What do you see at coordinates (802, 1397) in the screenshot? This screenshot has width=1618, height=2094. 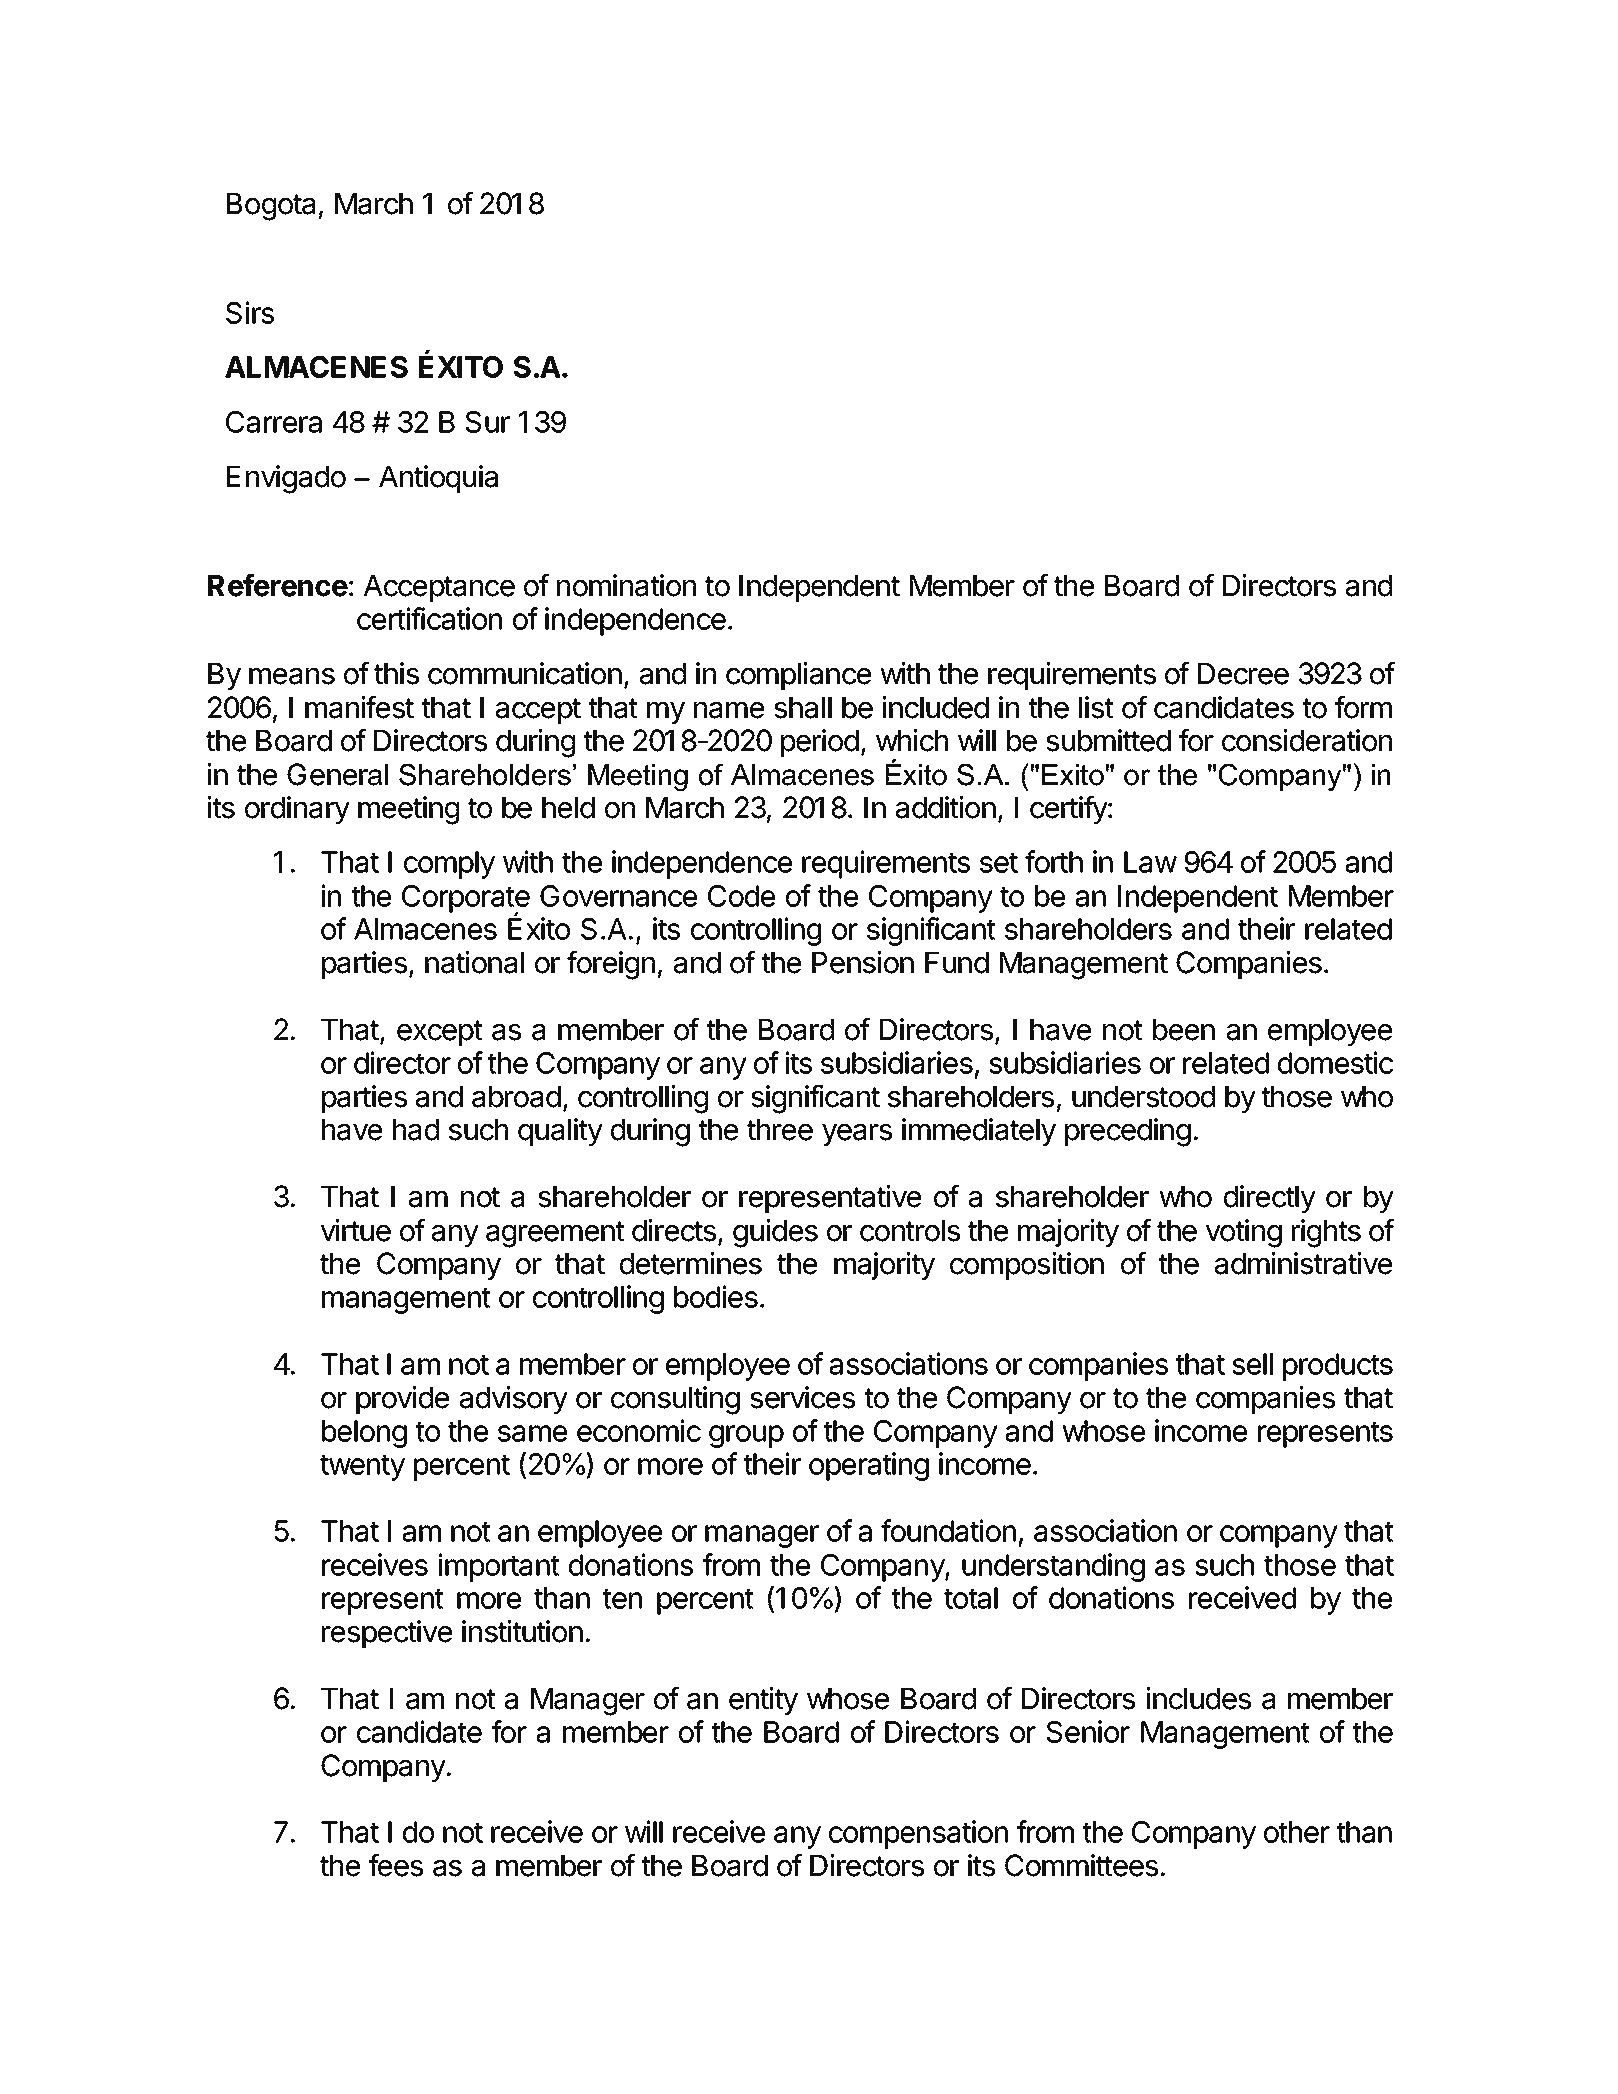 I see `services` at bounding box center [802, 1397].
